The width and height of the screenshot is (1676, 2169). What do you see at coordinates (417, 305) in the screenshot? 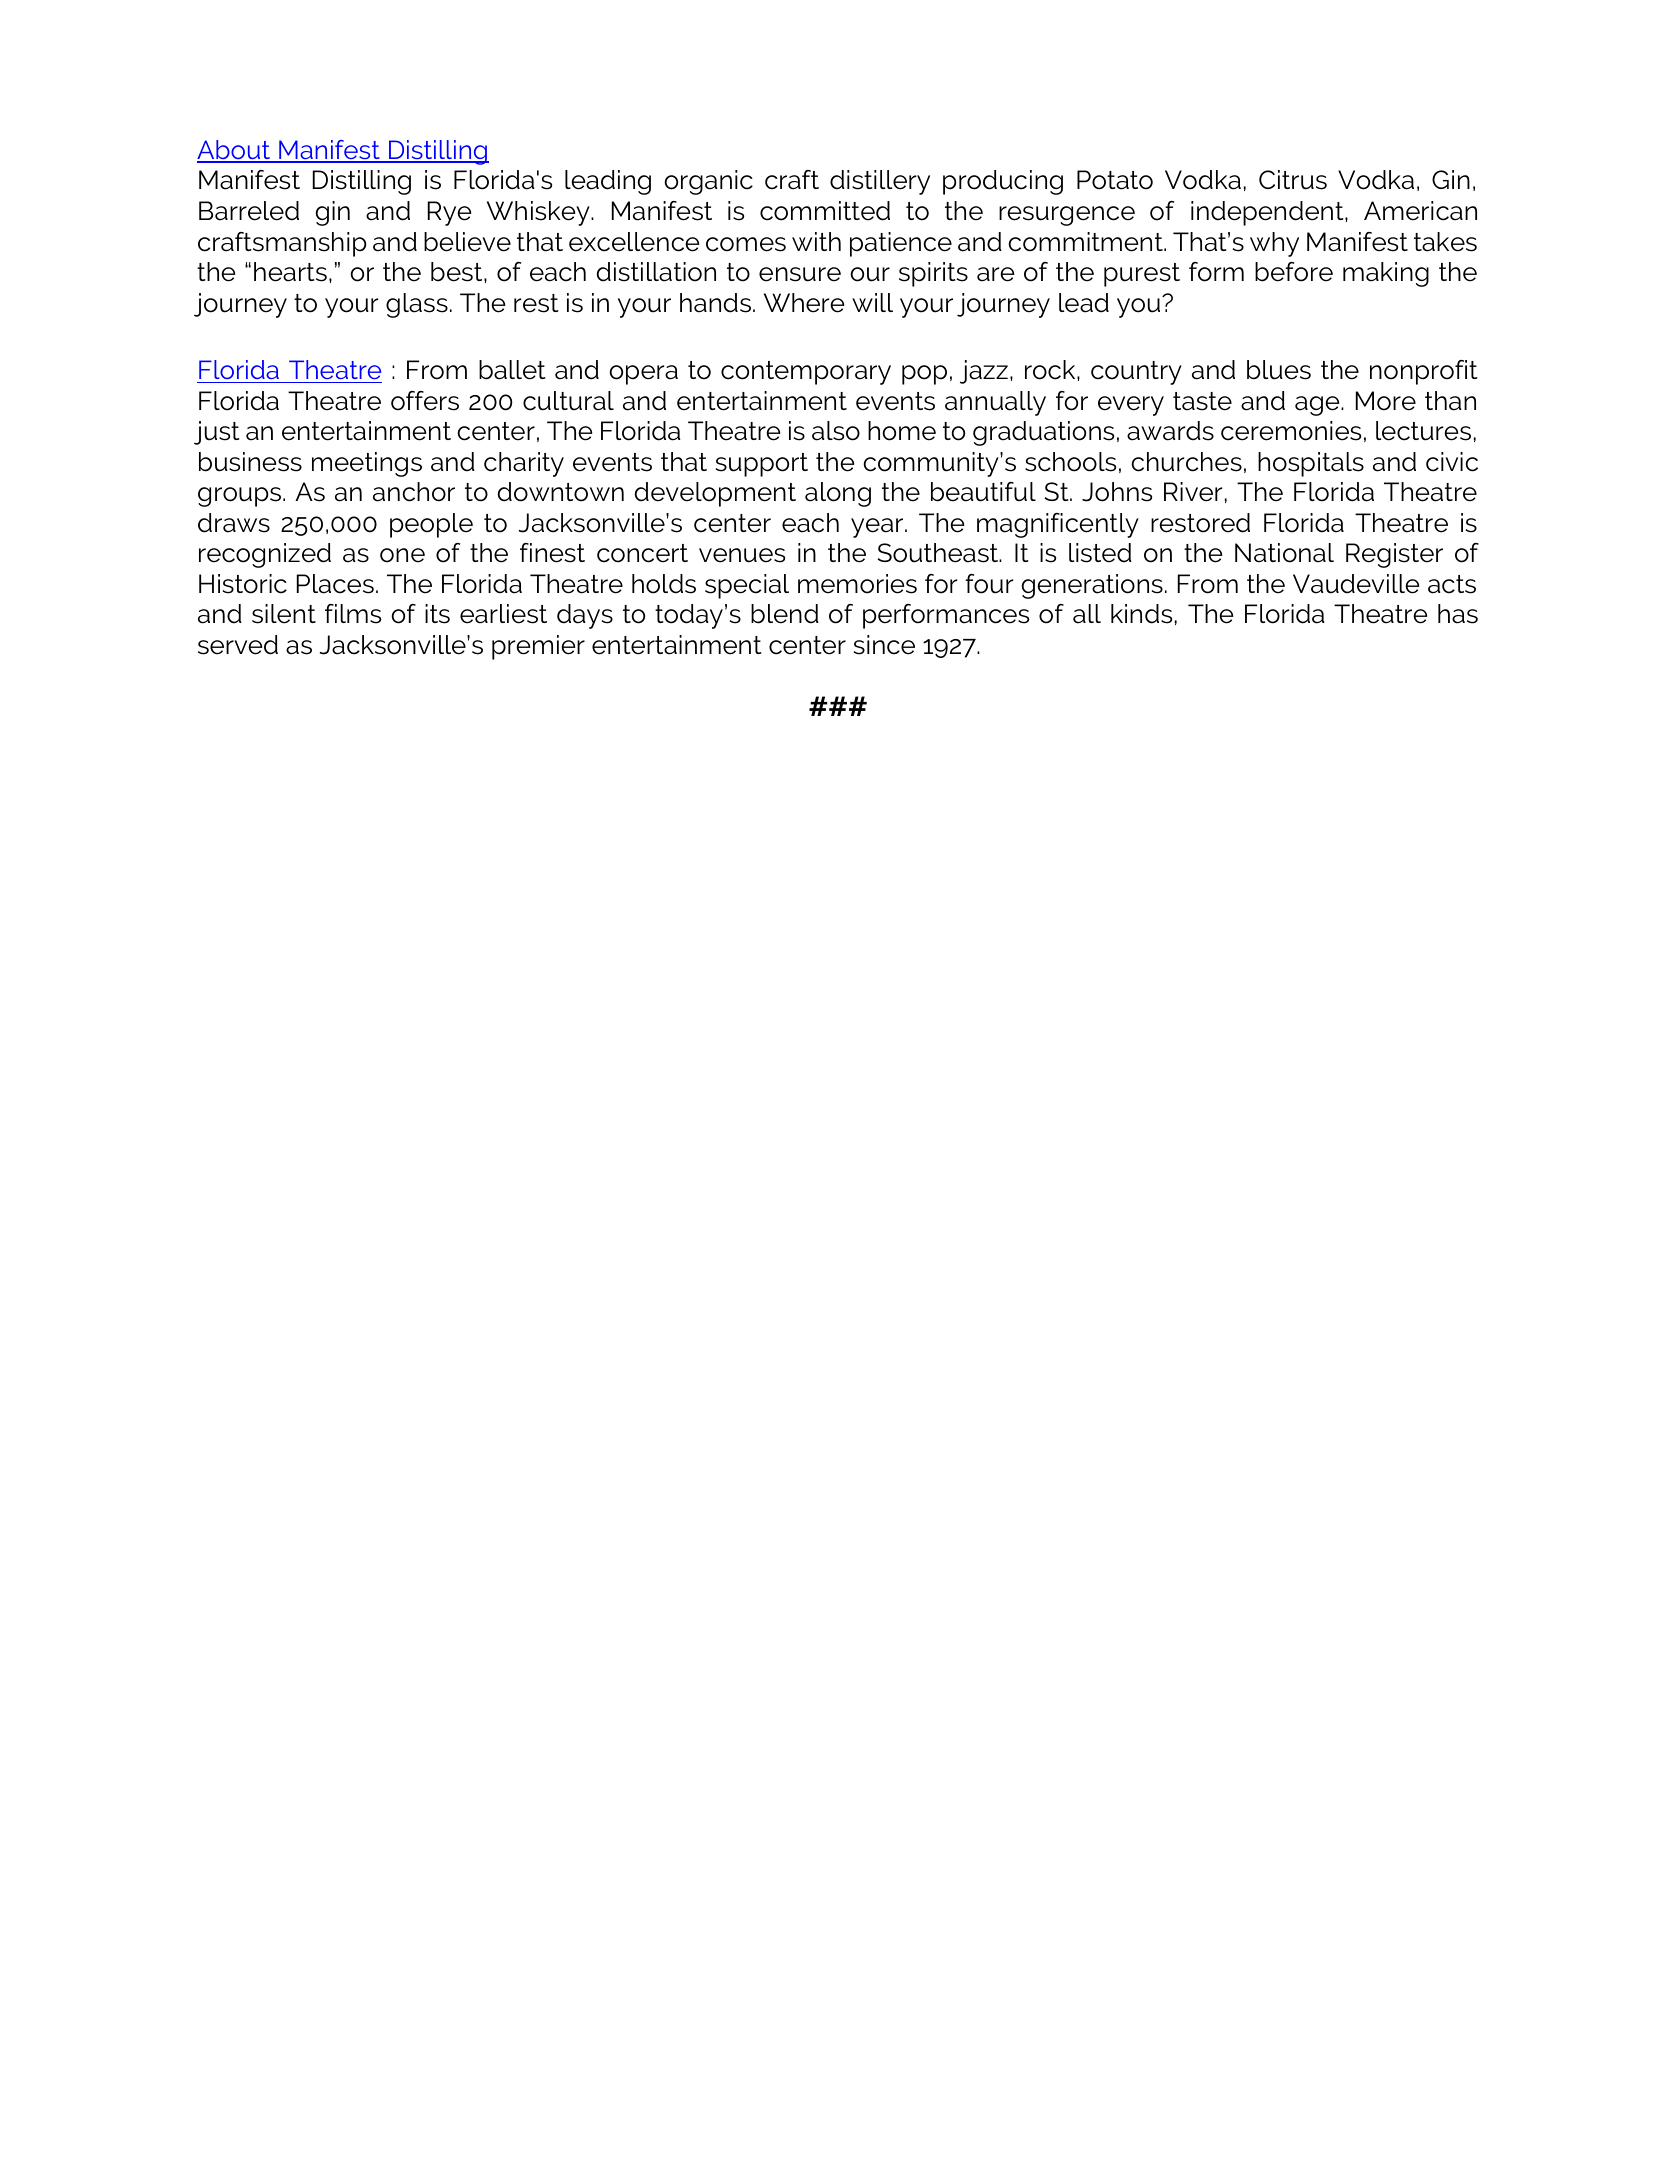
I see `glass` at bounding box center [417, 305].
